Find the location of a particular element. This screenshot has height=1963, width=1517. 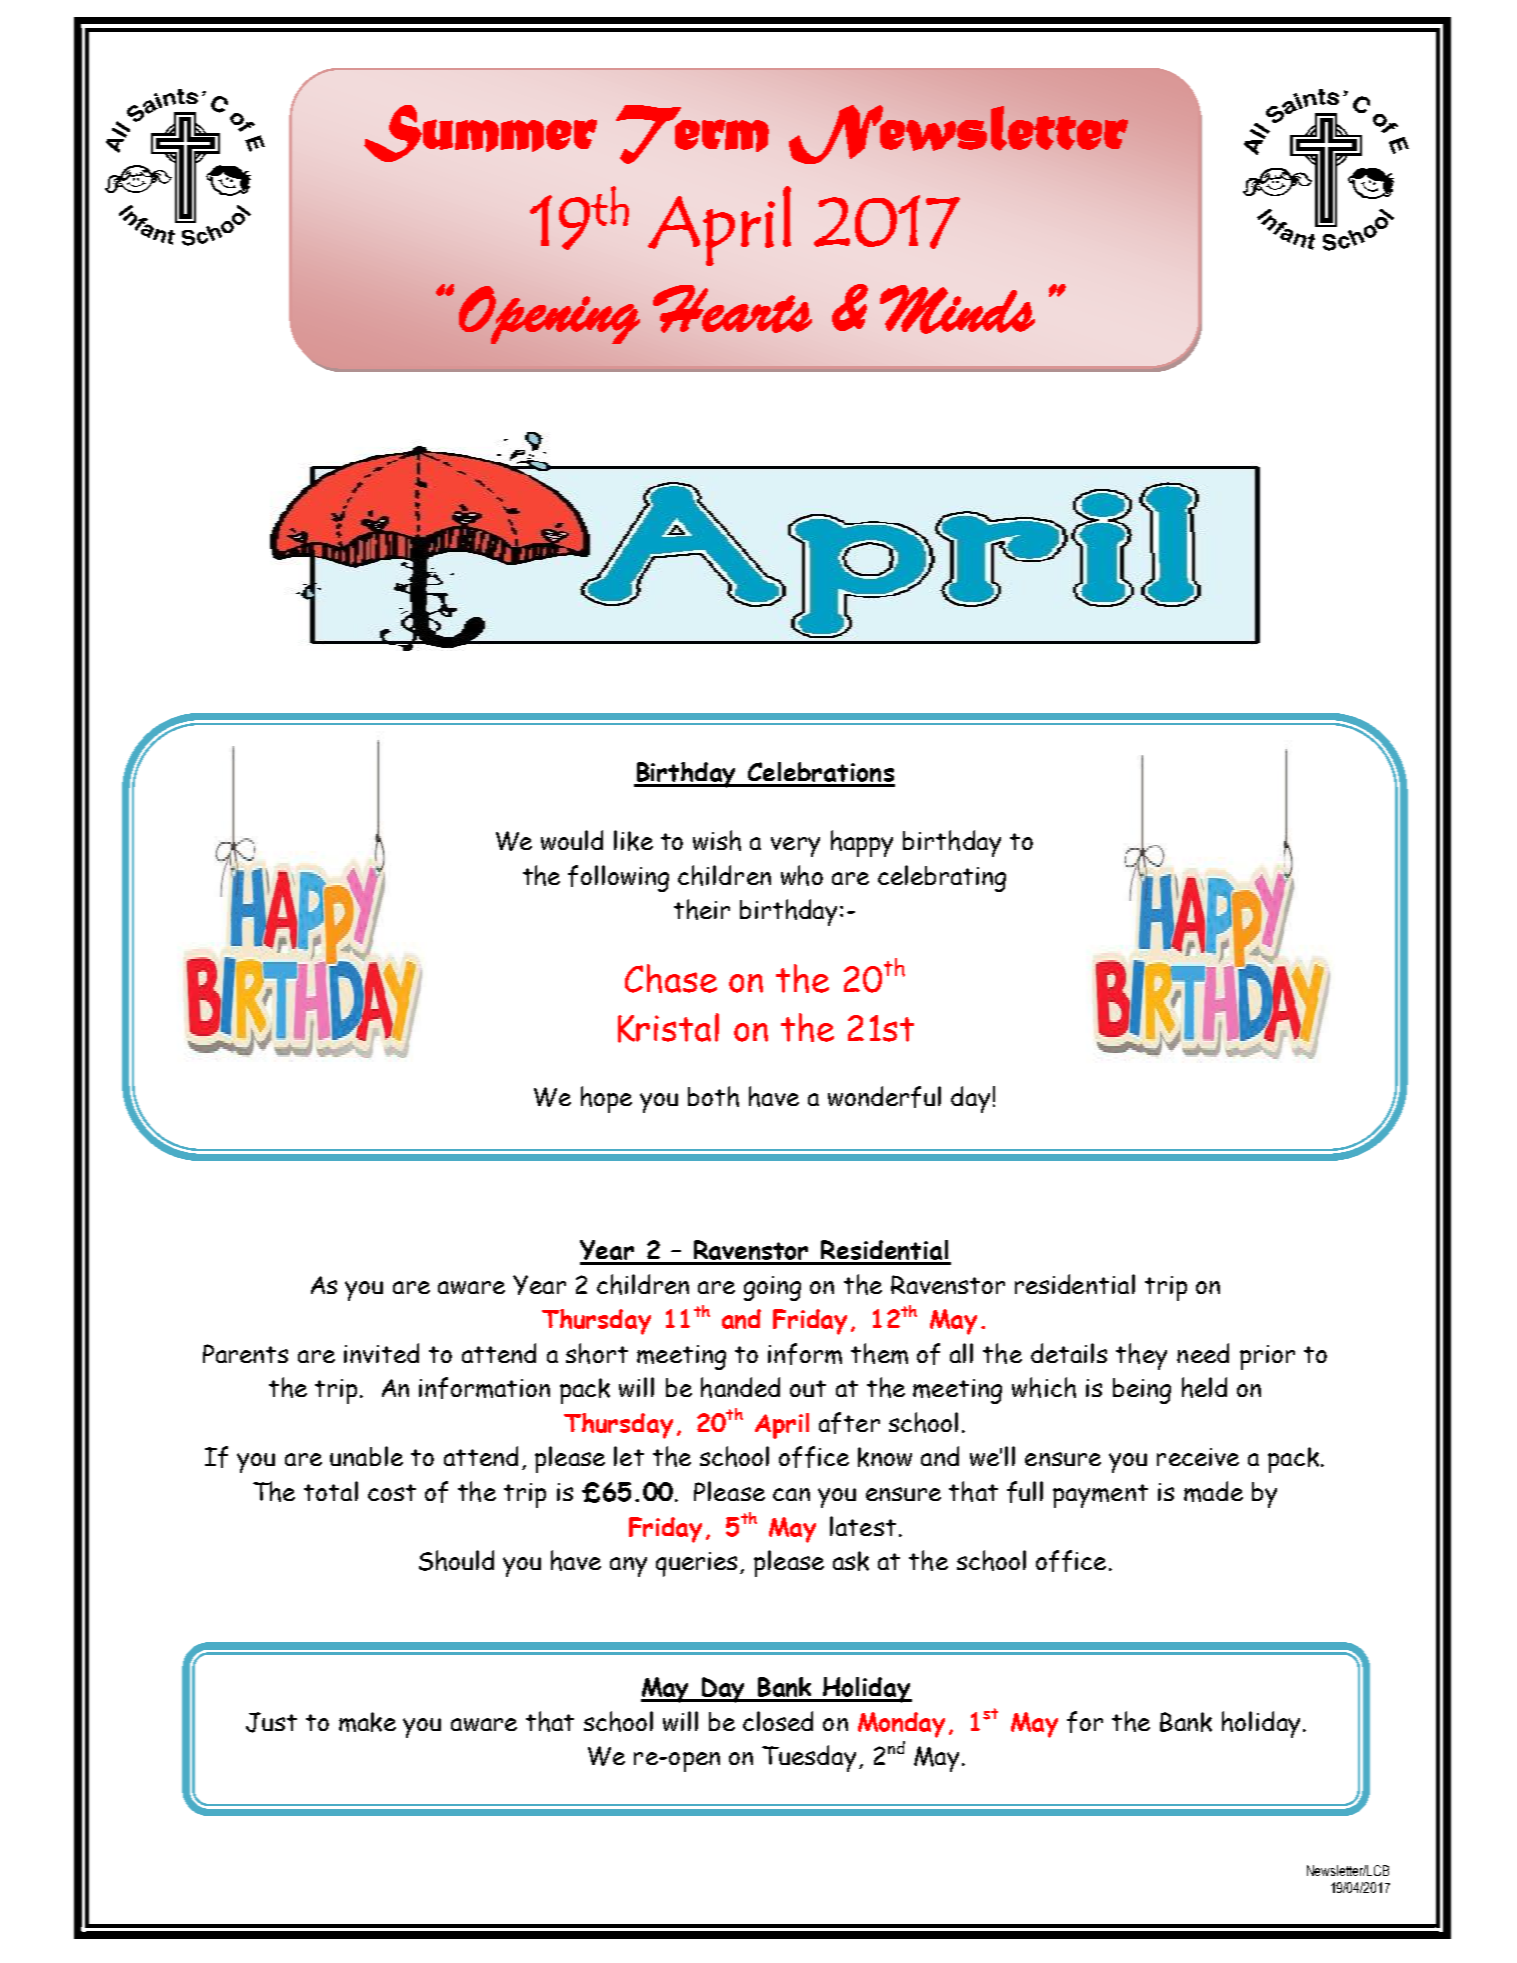

happy is located at coordinates (862, 843).
